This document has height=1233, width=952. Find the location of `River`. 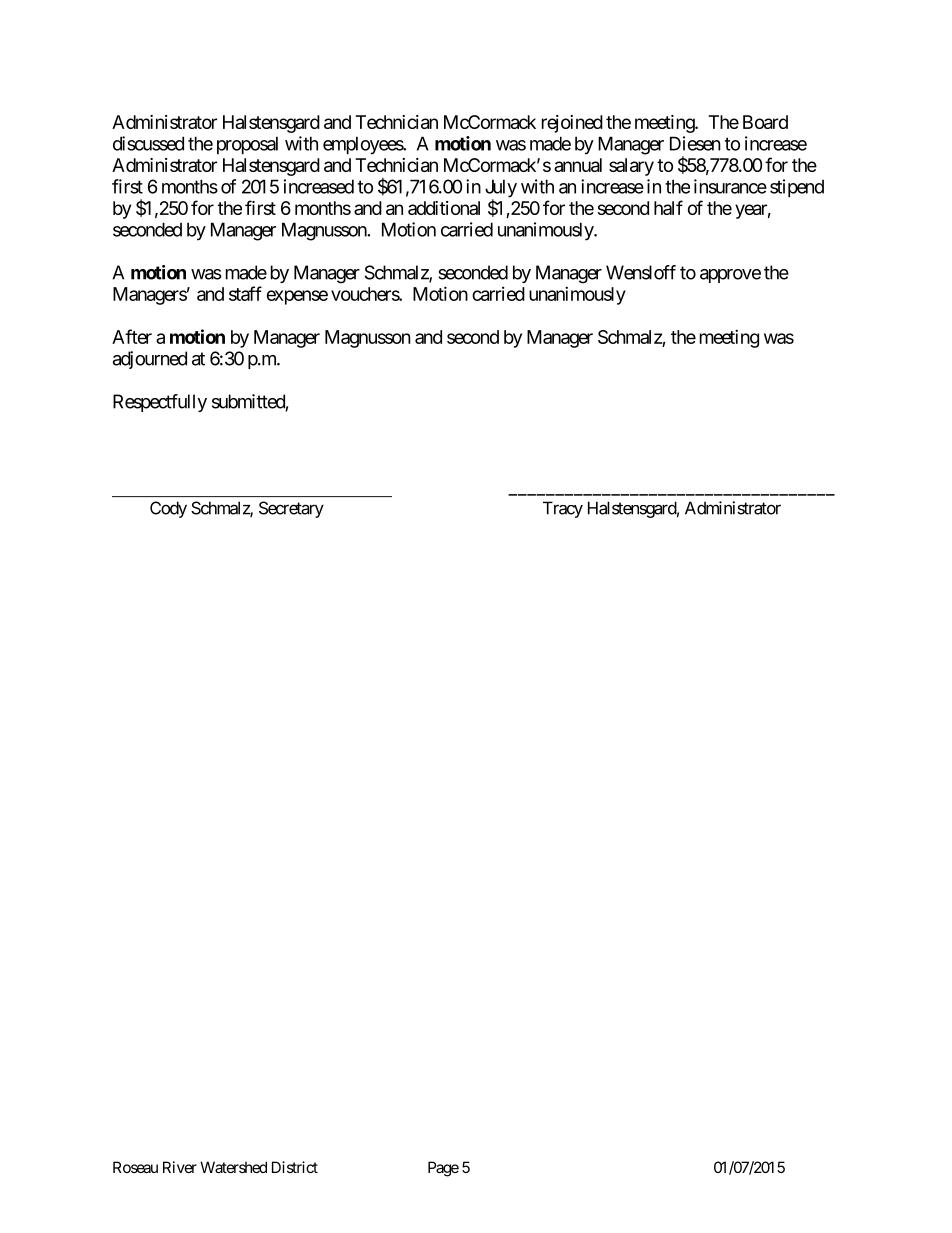

River is located at coordinates (180, 1167).
